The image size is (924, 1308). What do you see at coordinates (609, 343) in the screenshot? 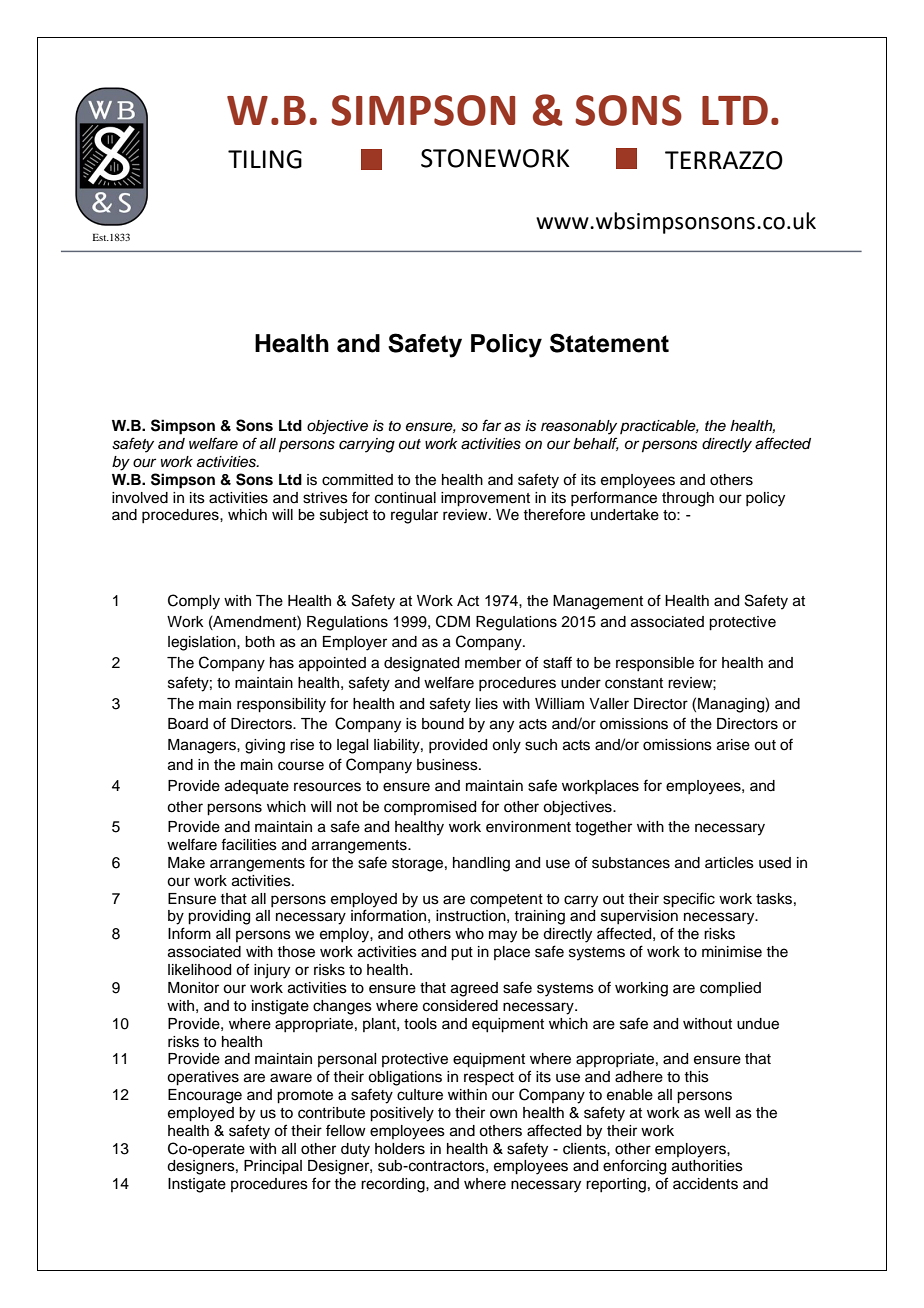
I see `Statement` at bounding box center [609, 343].
